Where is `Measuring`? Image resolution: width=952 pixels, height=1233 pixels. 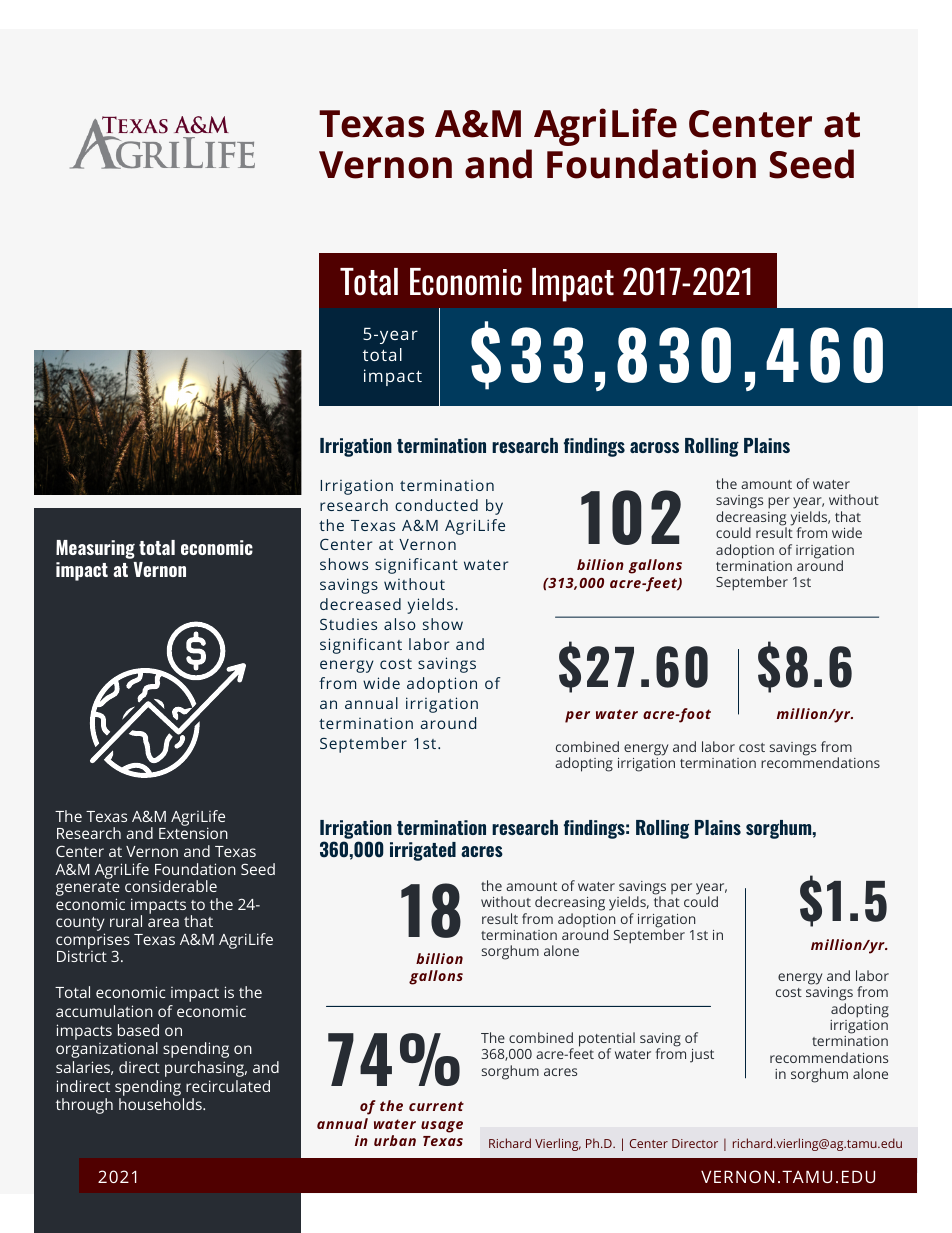
Measuring is located at coordinates (95, 549).
